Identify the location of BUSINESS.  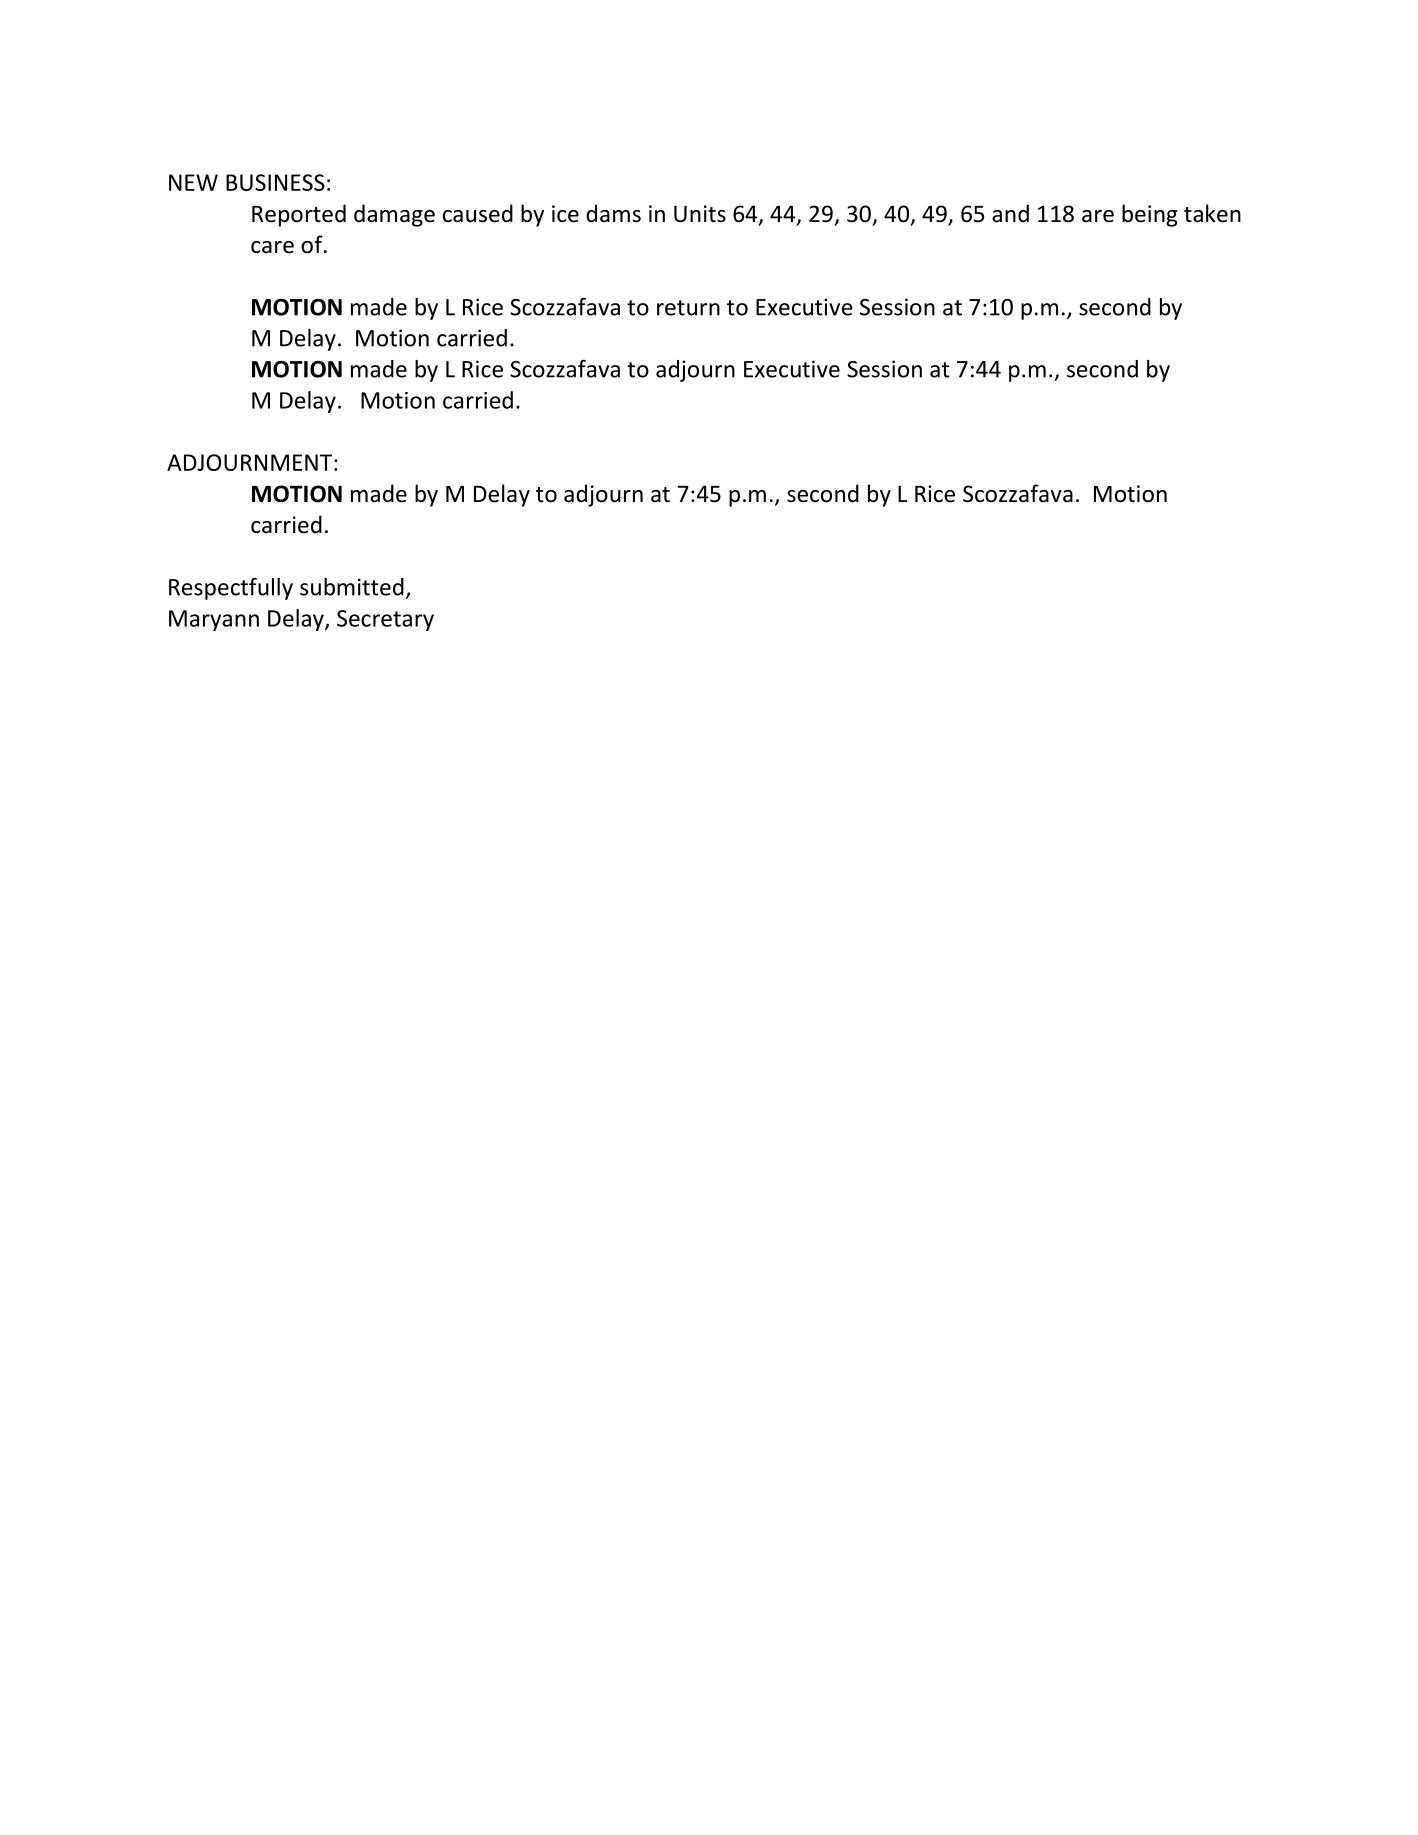
(275, 182).
